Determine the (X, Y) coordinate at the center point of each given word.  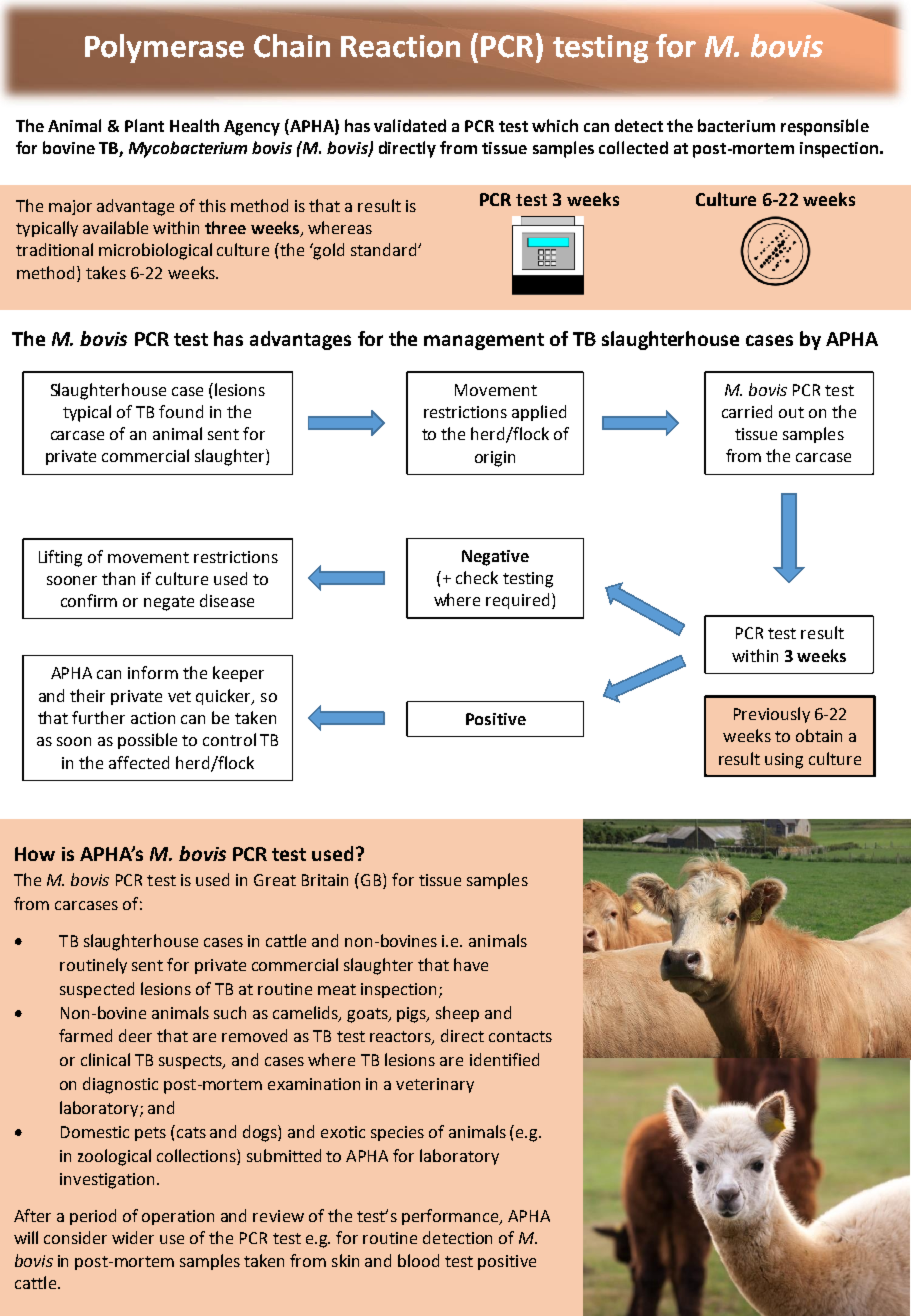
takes (106, 272)
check (477, 577)
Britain (325, 880)
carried (747, 411)
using (784, 761)
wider (133, 1237)
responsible (825, 127)
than (118, 578)
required (517, 601)
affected (139, 762)
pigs (413, 1015)
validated (410, 125)
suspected (97, 990)
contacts (520, 1036)
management (484, 341)
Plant (144, 125)
